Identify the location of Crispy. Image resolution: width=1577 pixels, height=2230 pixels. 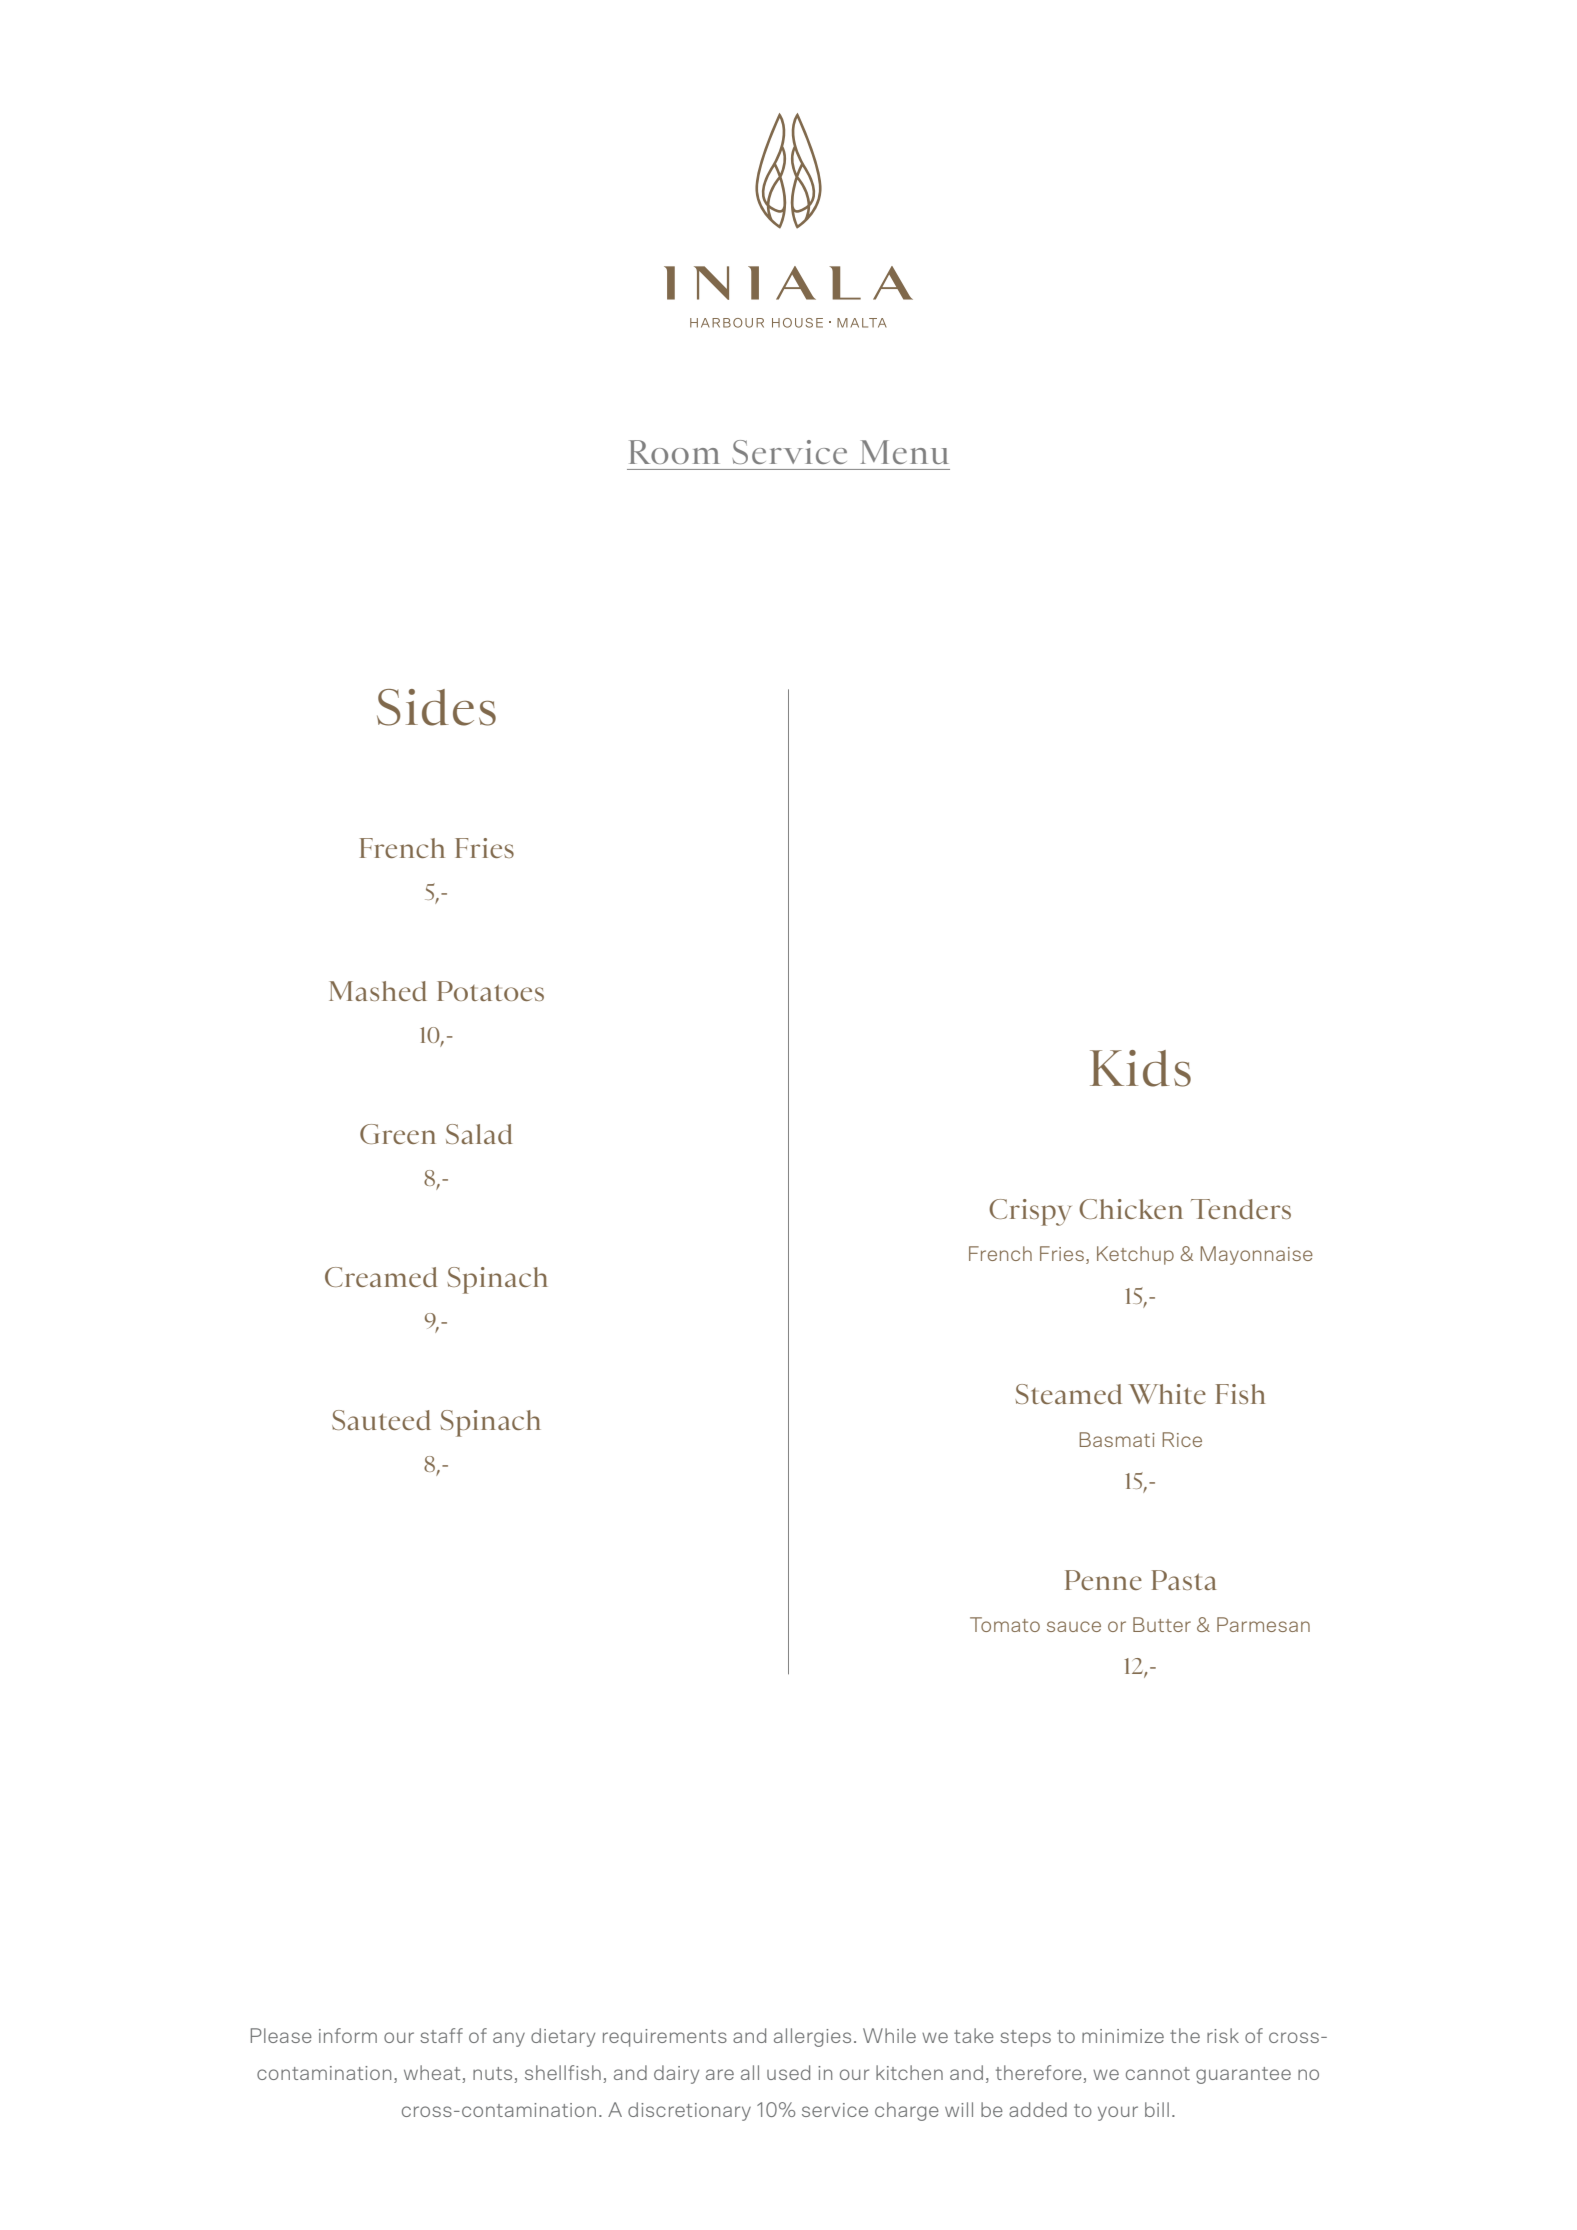
(1030, 1212).
